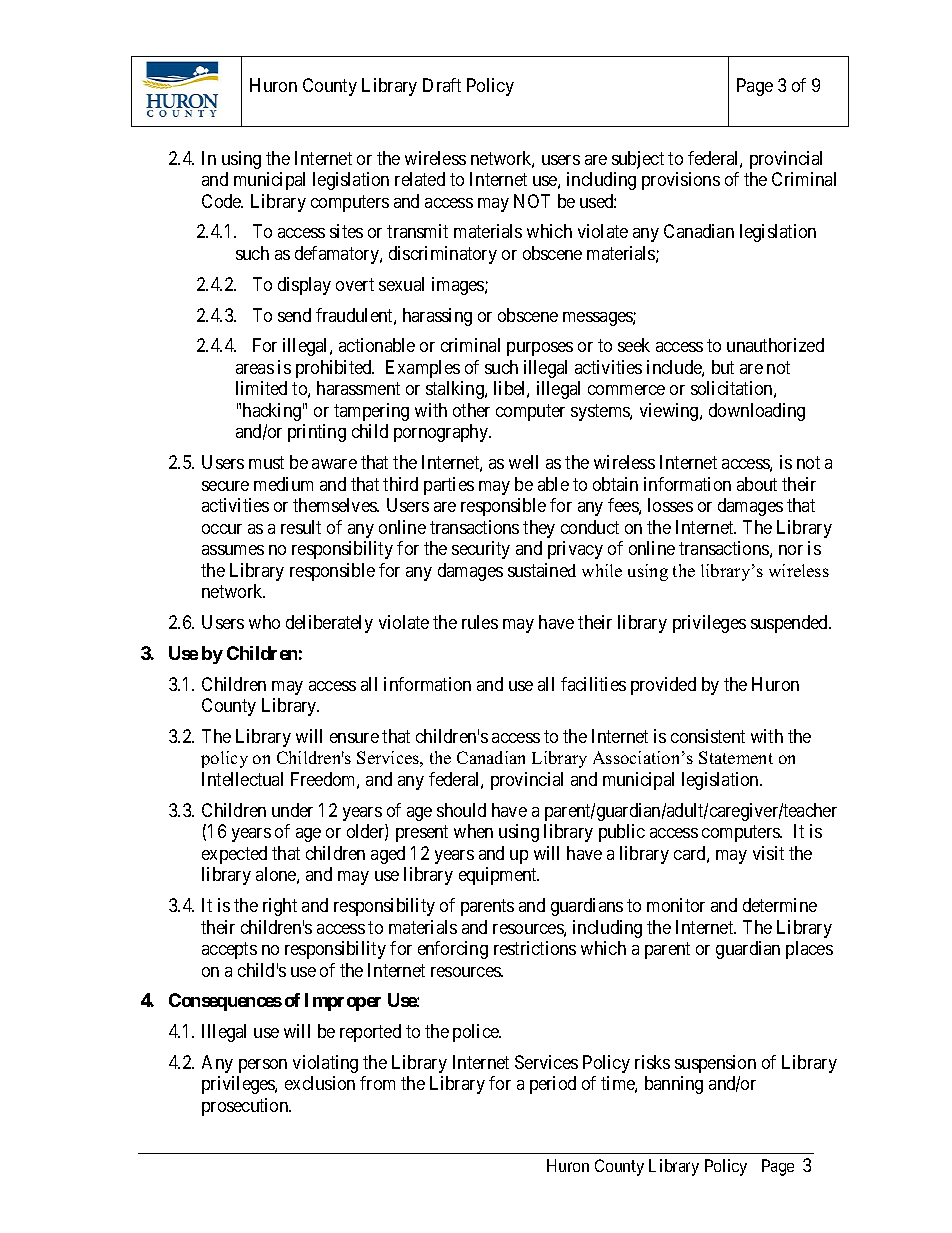 The height and width of the page is (1233, 952). What do you see at coordinates (553, 1085) in the page?
I see `period` at bounding box center [553, 1085].
